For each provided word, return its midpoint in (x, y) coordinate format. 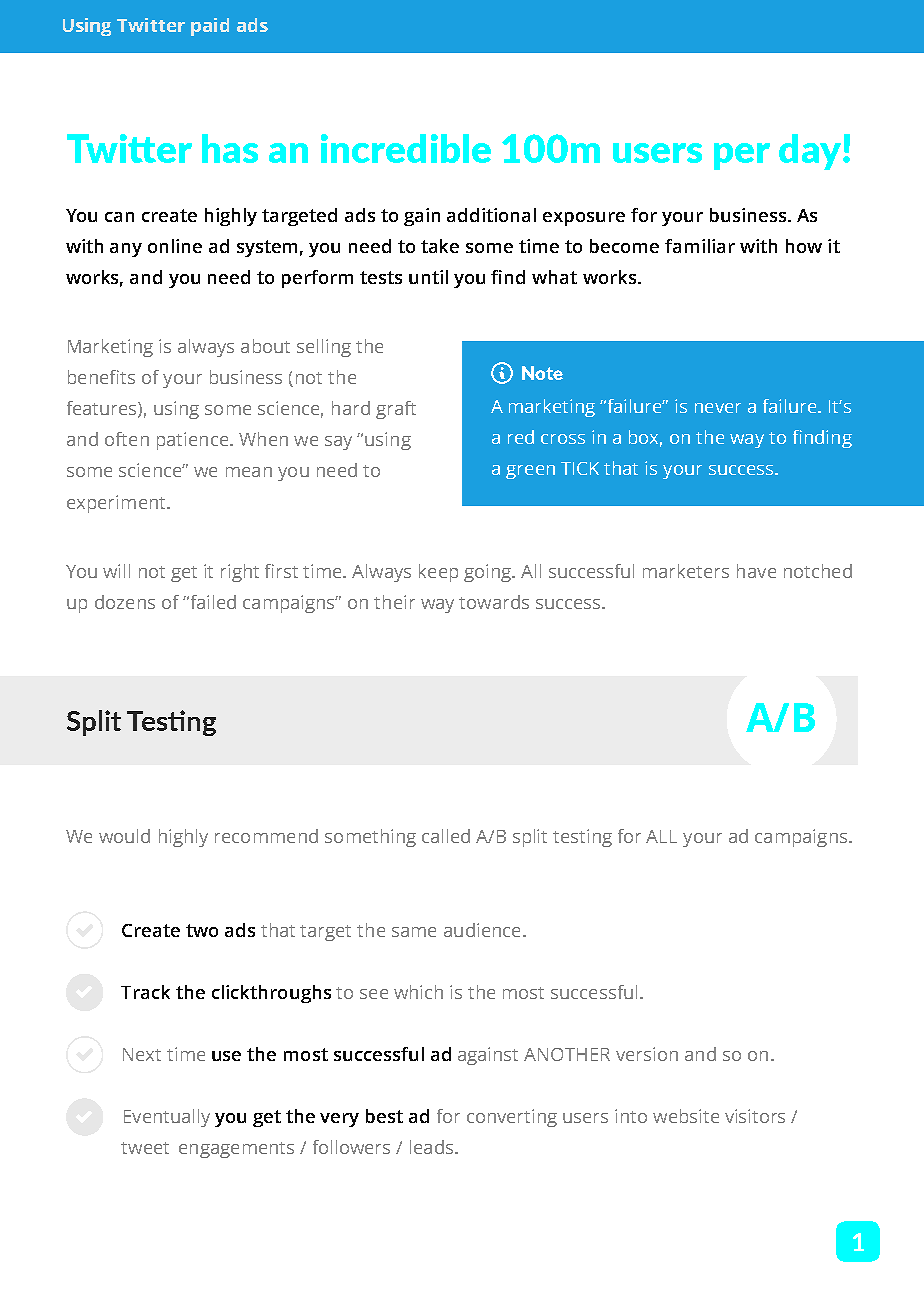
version (647, 1054)
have (756, 571)
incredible (406, 148)
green (530, 472)
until (428, 277)
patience (194, 441)
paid (210, 27)
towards (494, 602)
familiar (700, 246)
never (718, 408)
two (202, 930)
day (811, 152)
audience (482, 930)
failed (211, 602)
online (175, 246)
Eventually (167, 1118)
